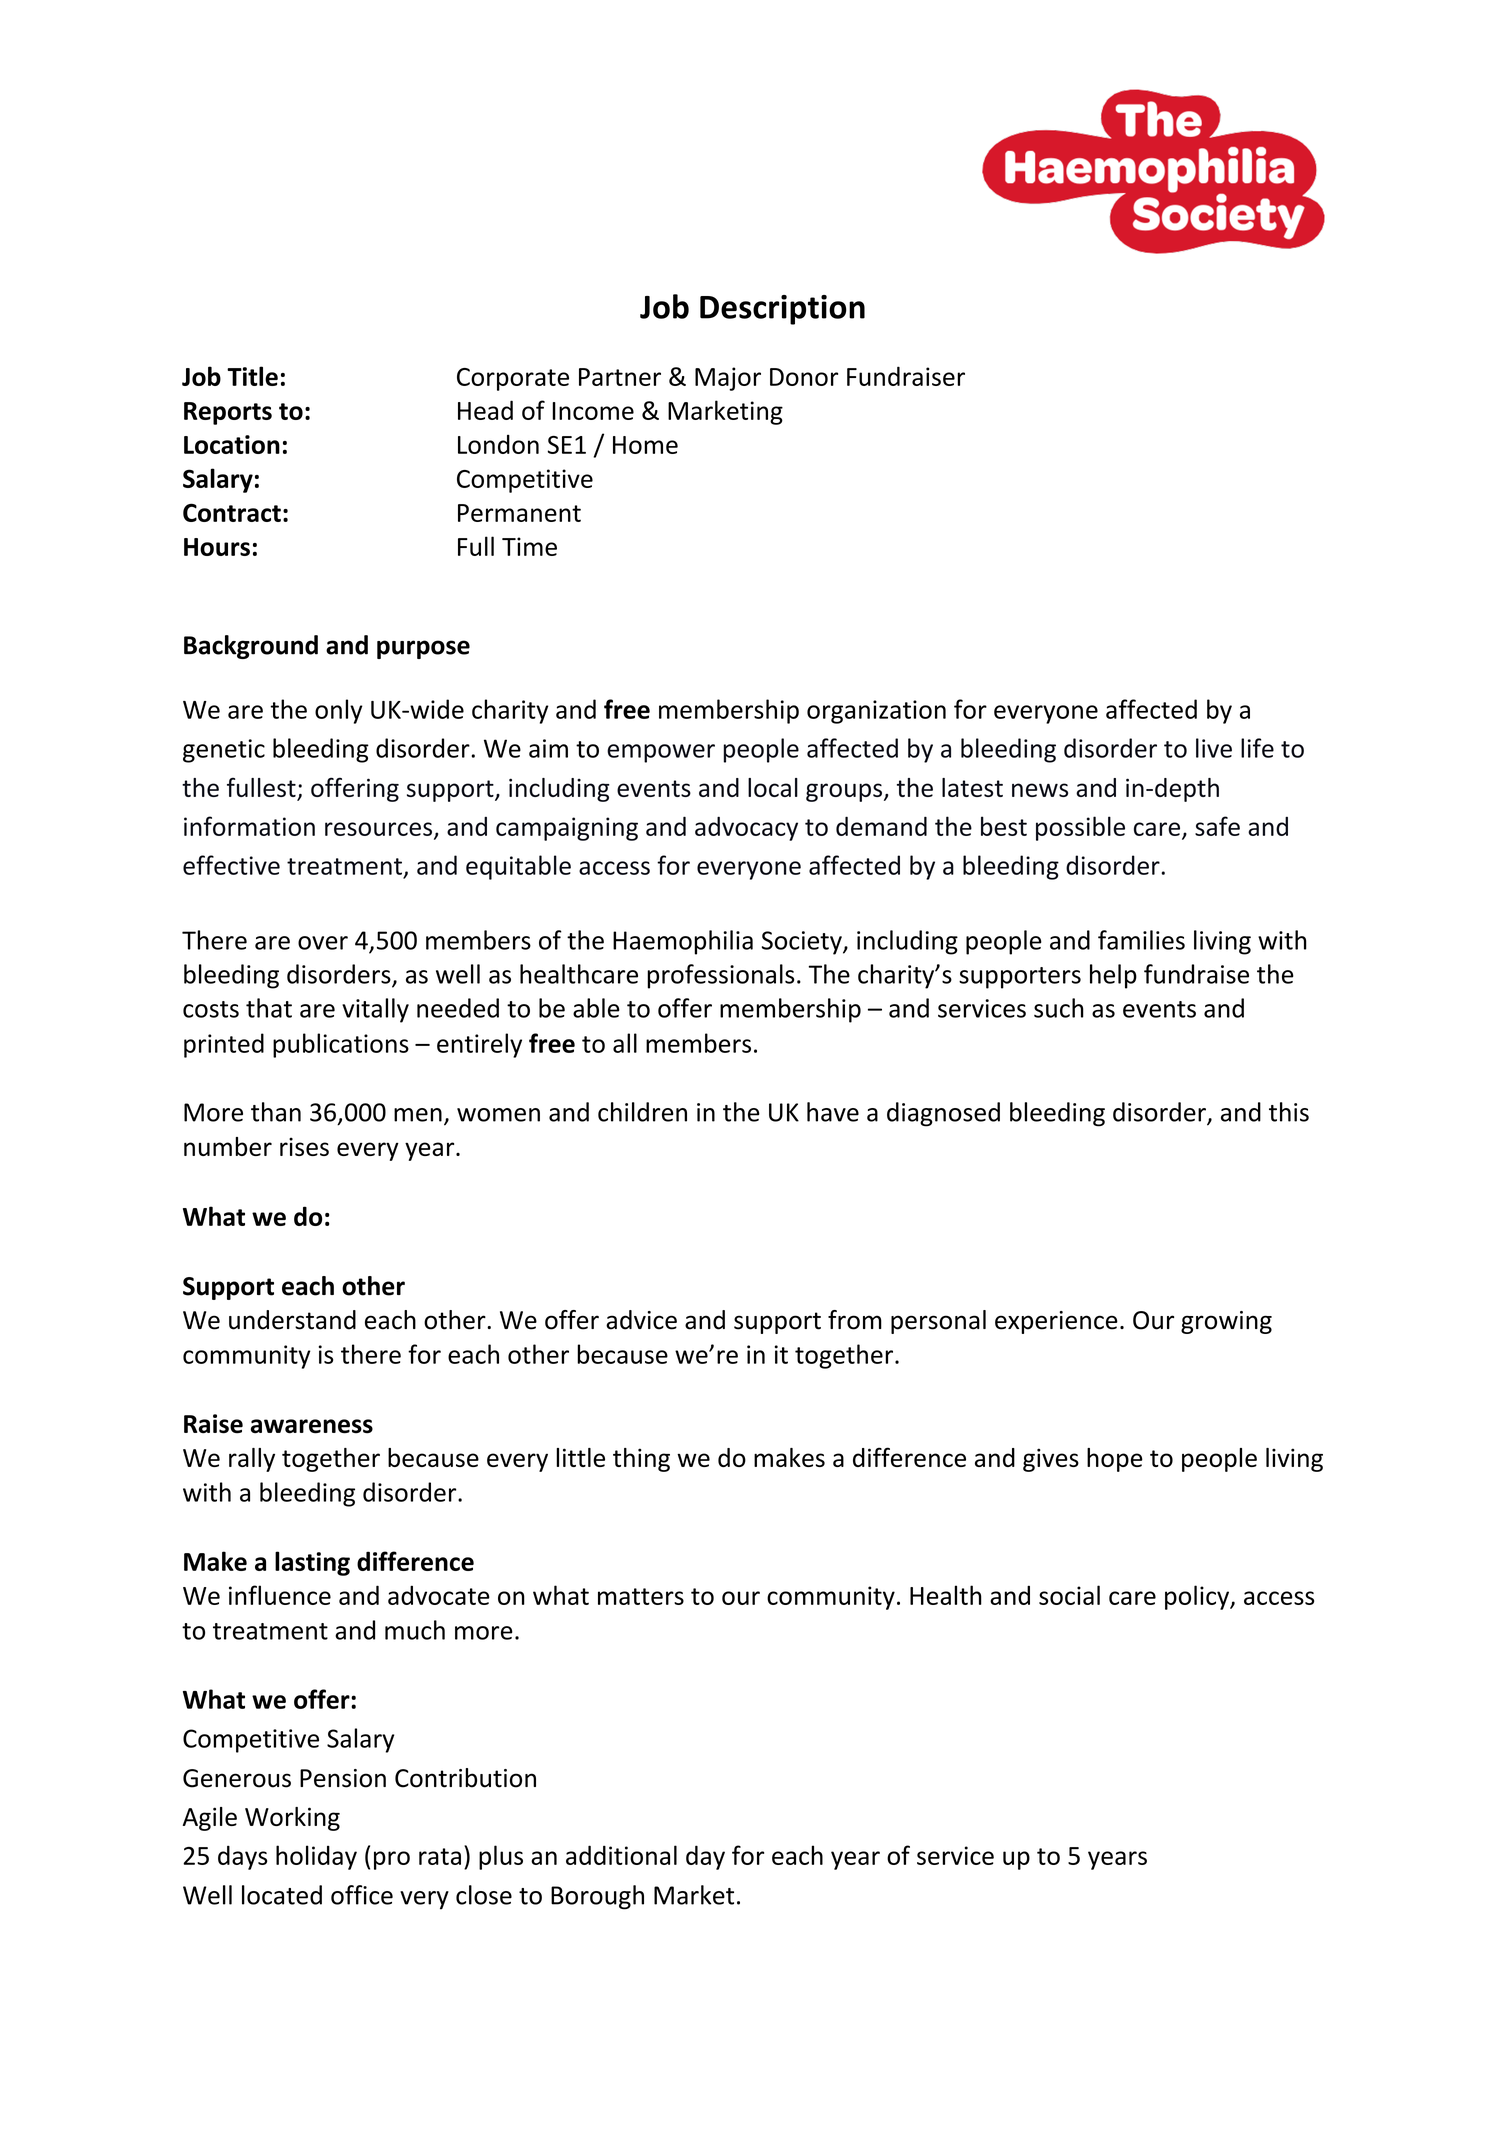  What do you see at coordinates (728, 379) in the screenshot?
I see `Major` at bounding box center [728, 379].
